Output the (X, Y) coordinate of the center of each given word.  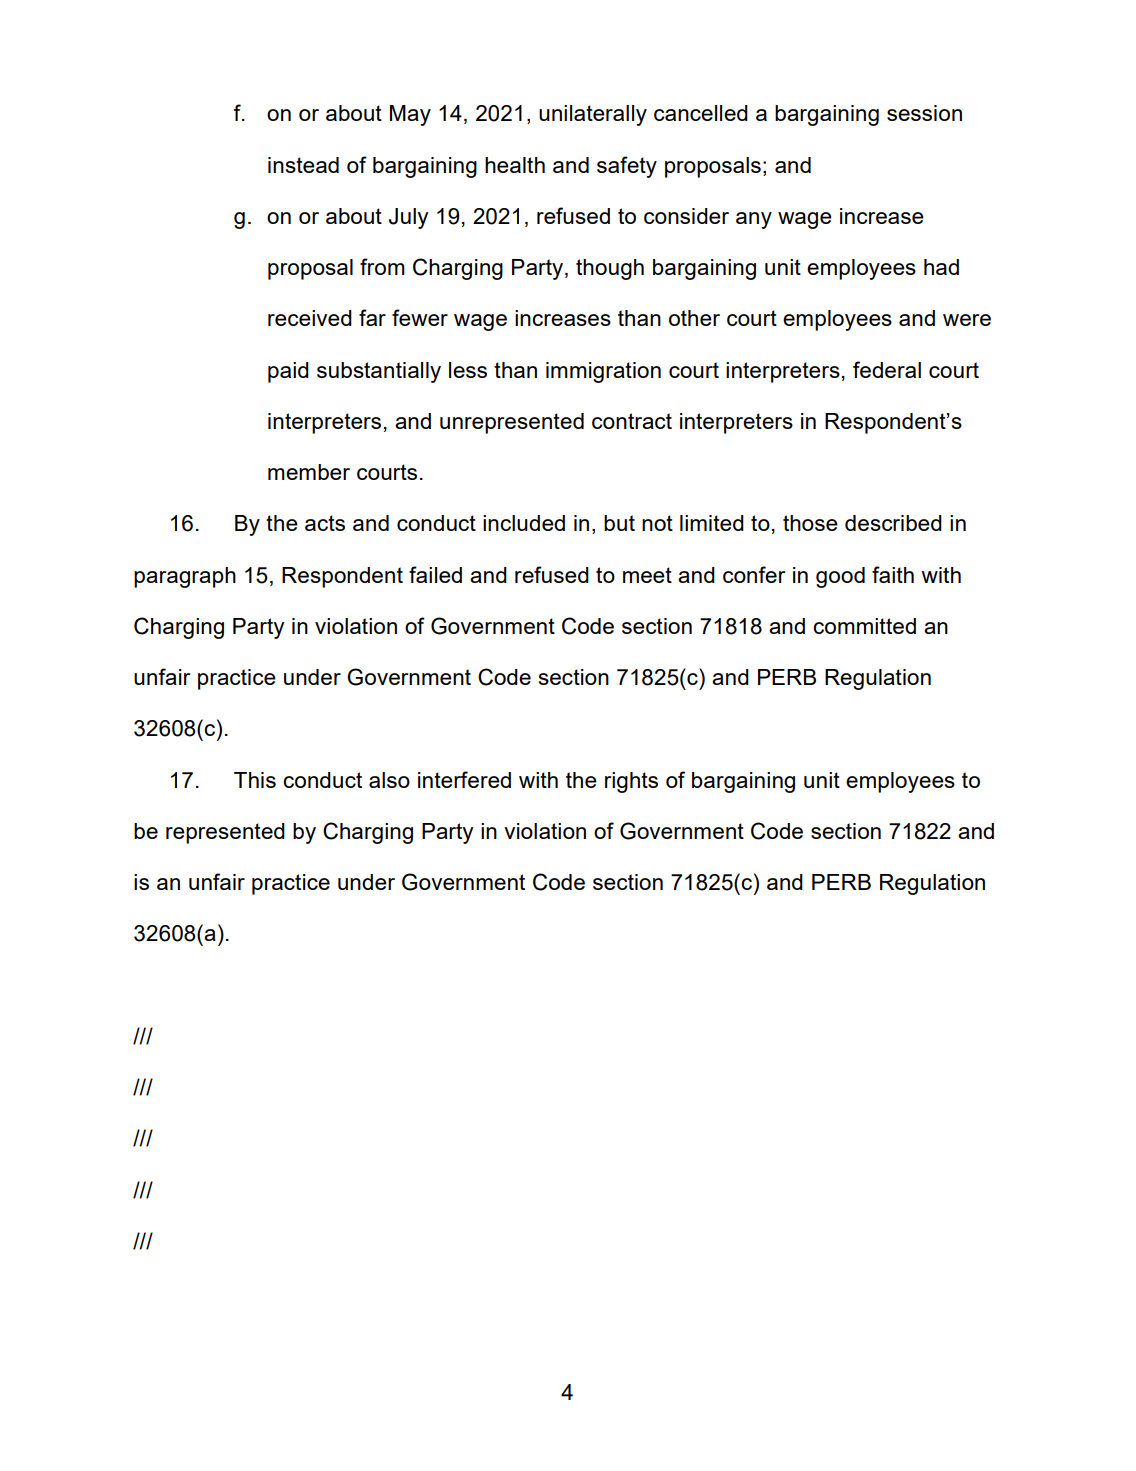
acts (325, 523)
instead (303, 165)
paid (288, 372)
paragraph (185, 577)
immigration (603, 372)
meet (647, 575)
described (893, 523)
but (619, 523)
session (924, 113)
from (382, 266)
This (255, 780)
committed (864, 626)
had (941, 267)
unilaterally (593, 115)
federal (887, 369)
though (610, 269)
